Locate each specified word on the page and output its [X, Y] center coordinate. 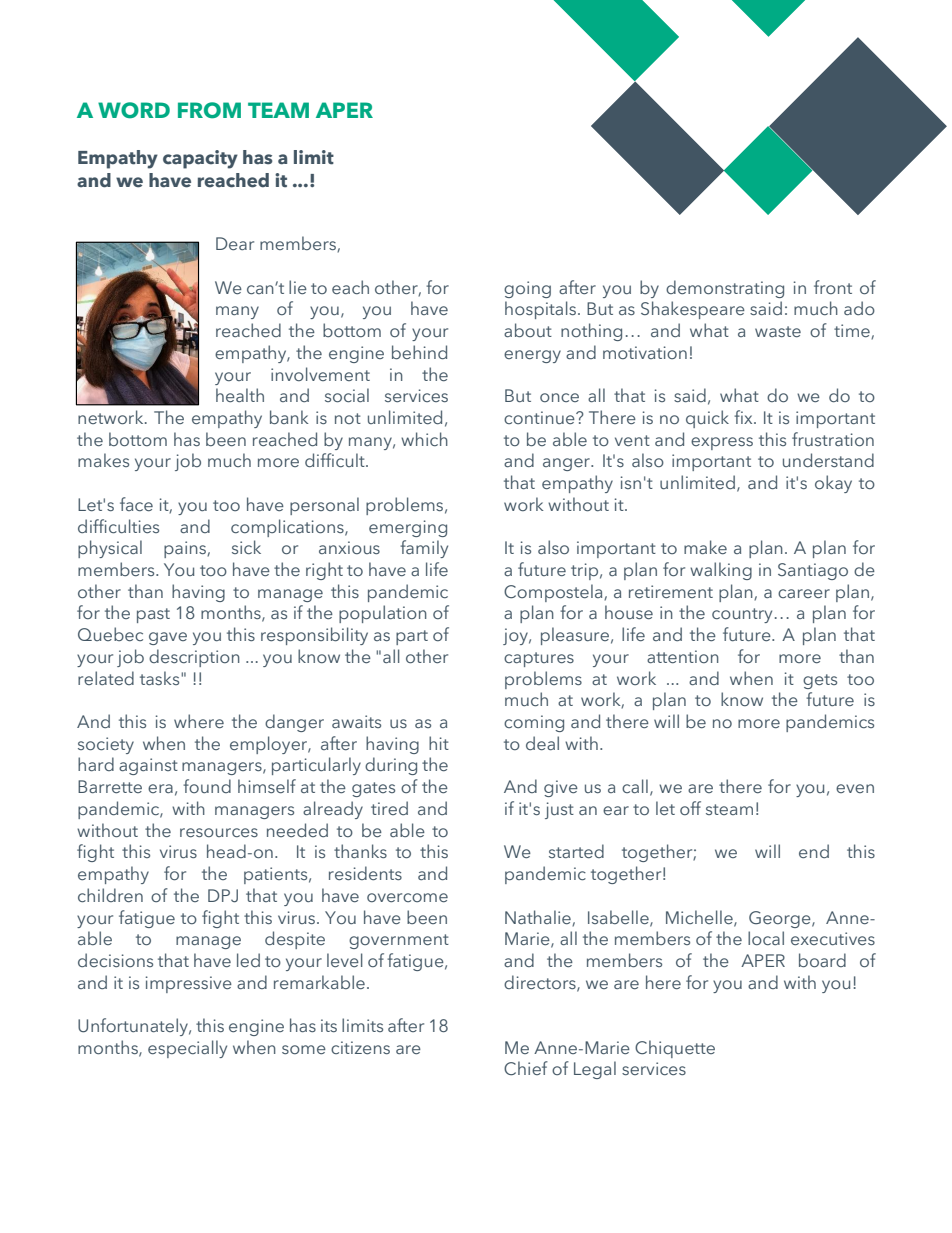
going [527, 289]
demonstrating [725, 289]
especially [187, 1049]
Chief [526, 1068]
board [822, 960]
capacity [200, 159]
